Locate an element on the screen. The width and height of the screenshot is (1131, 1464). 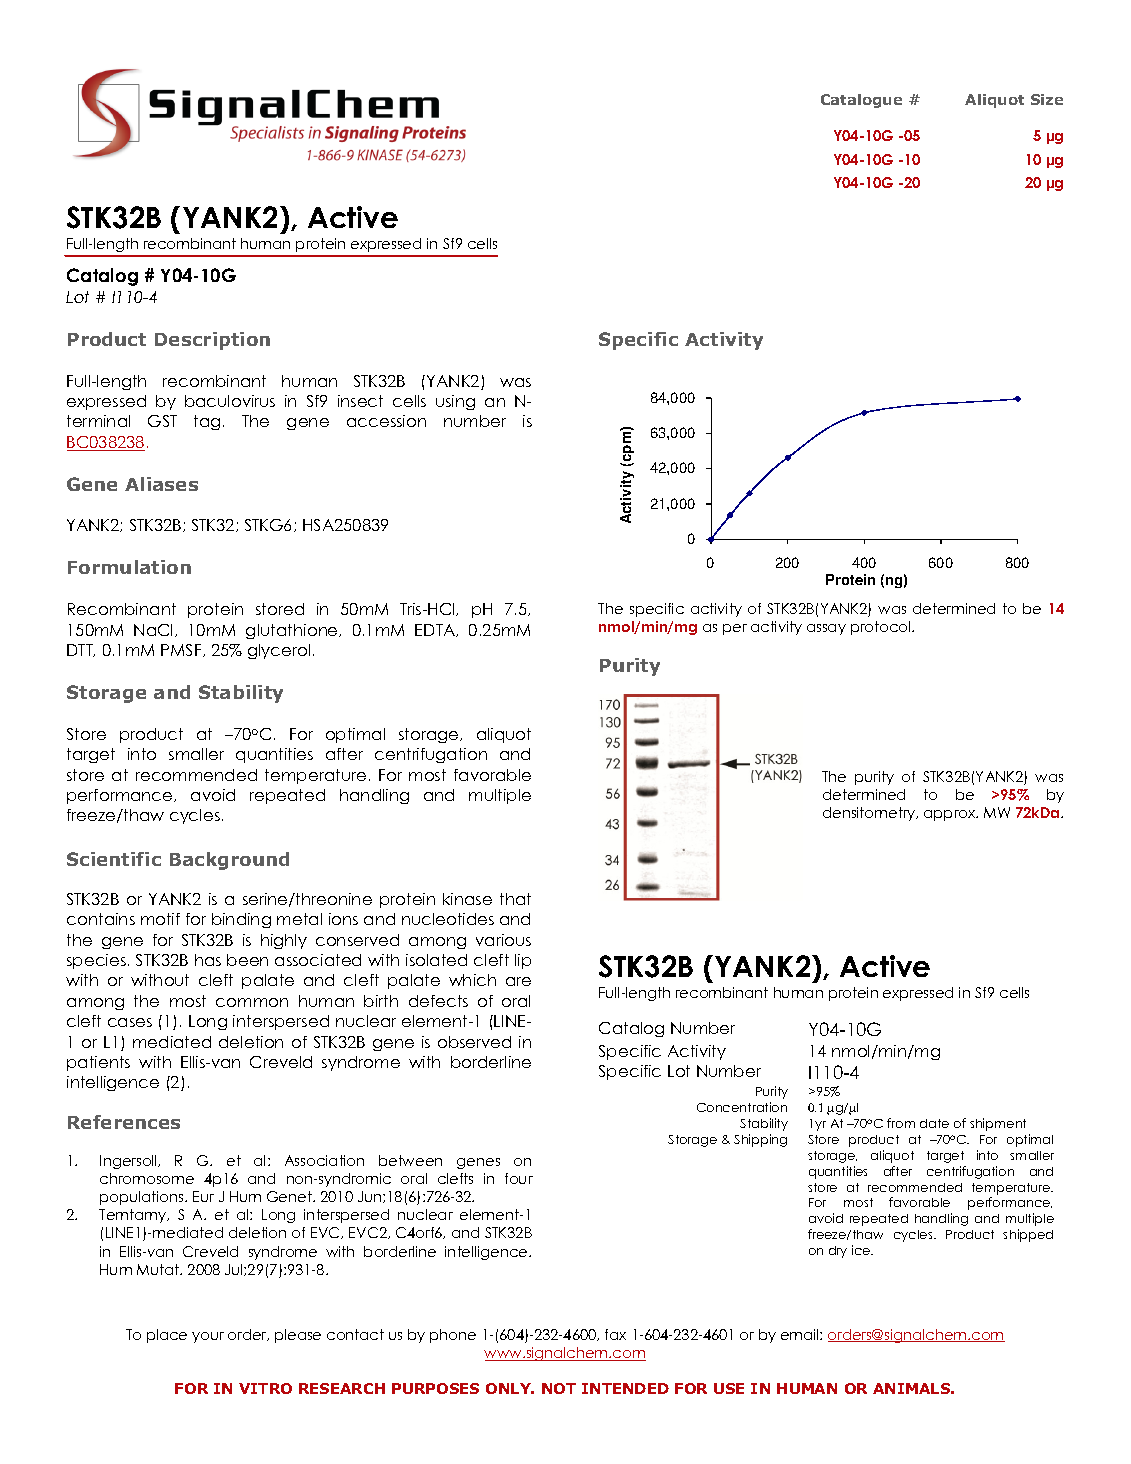
your is located at coordinates (208, 1337).
